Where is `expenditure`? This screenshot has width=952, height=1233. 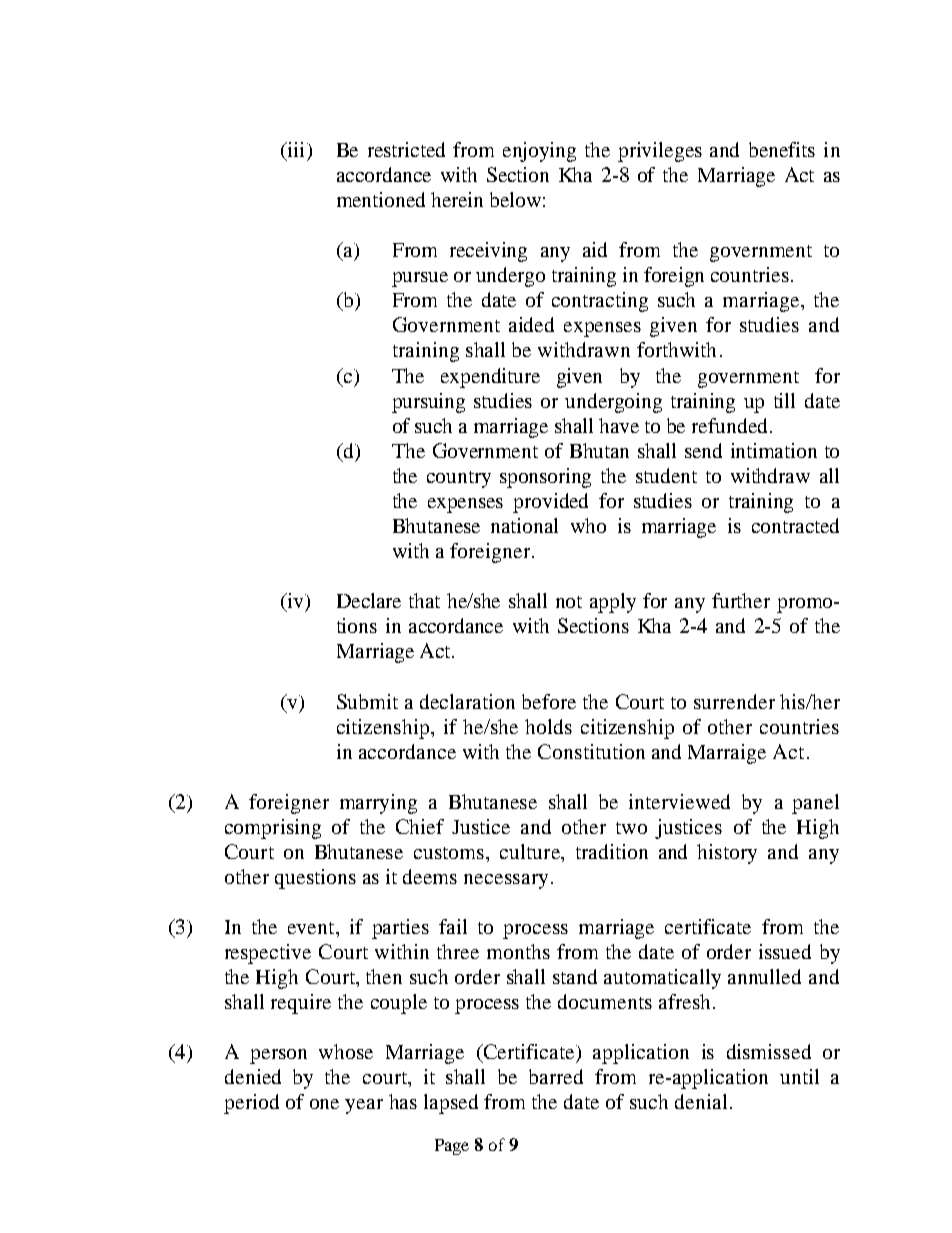 expenditure is located at coordinates (490, 378).
